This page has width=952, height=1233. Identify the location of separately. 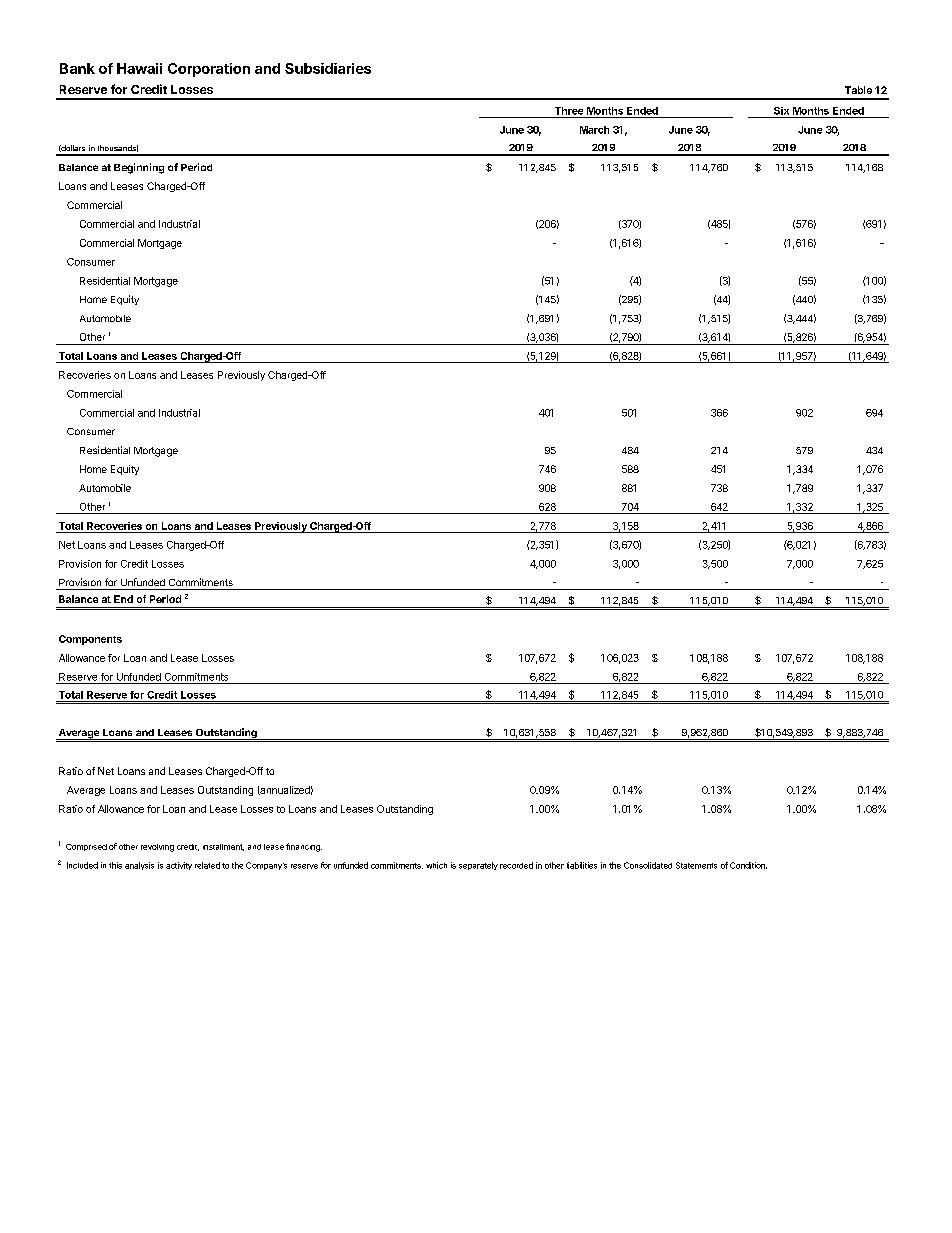
(478, 866).
